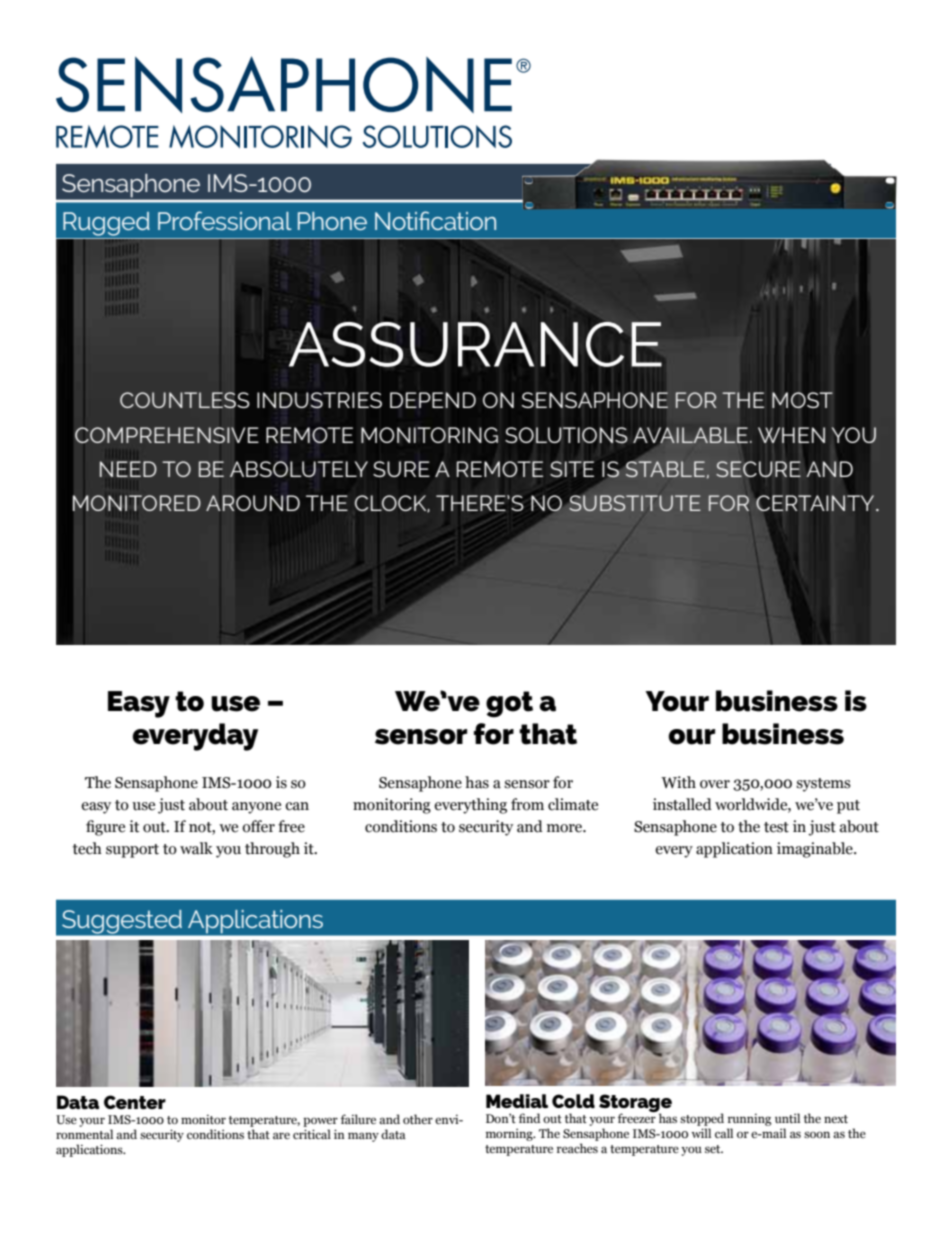  Describe the element at coordinates (135, 1102) in the screenshot. I see `Center` at that location.
